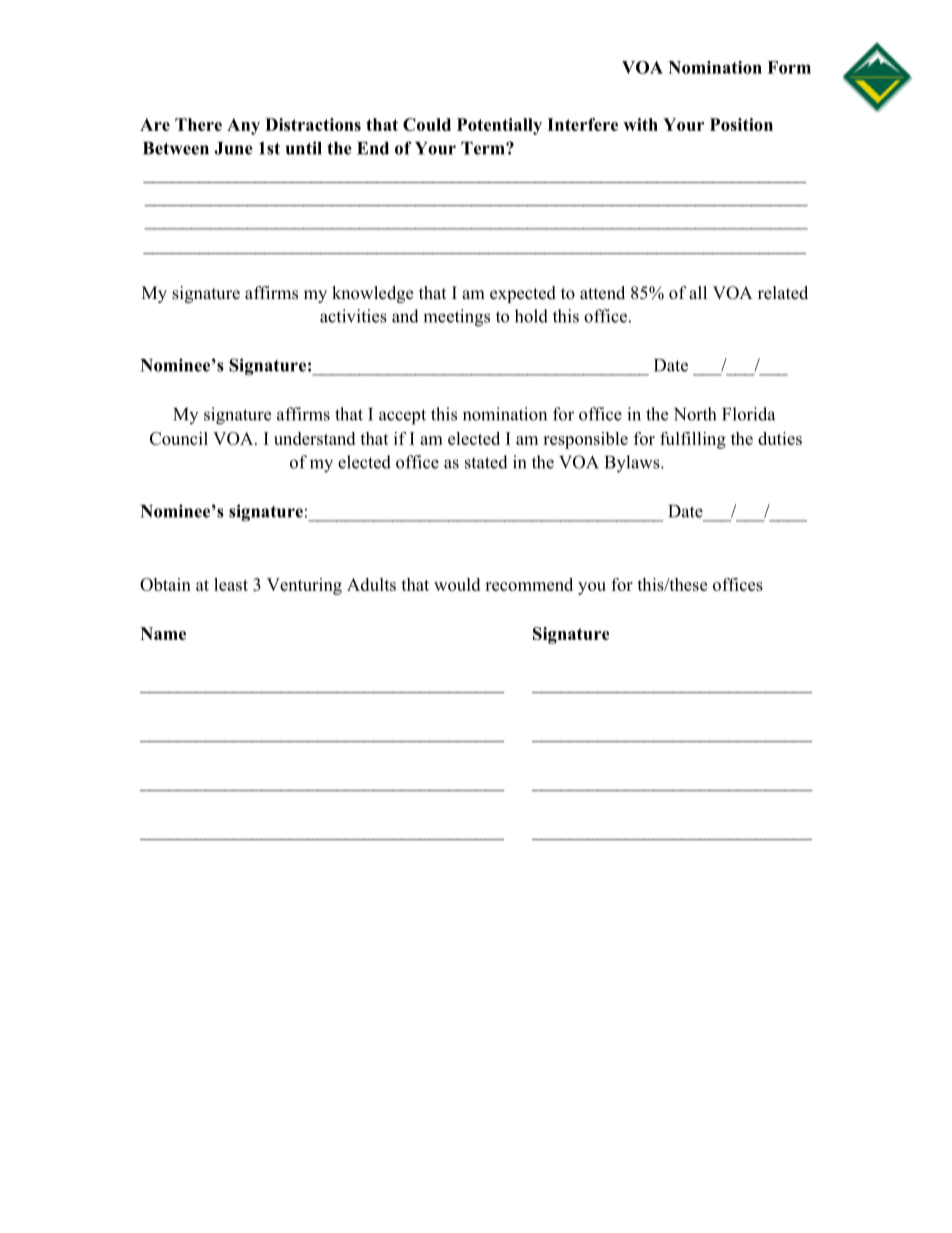 The width and height of the screenshot is (952, 1233). I want to click on would, so click(457, 584).
